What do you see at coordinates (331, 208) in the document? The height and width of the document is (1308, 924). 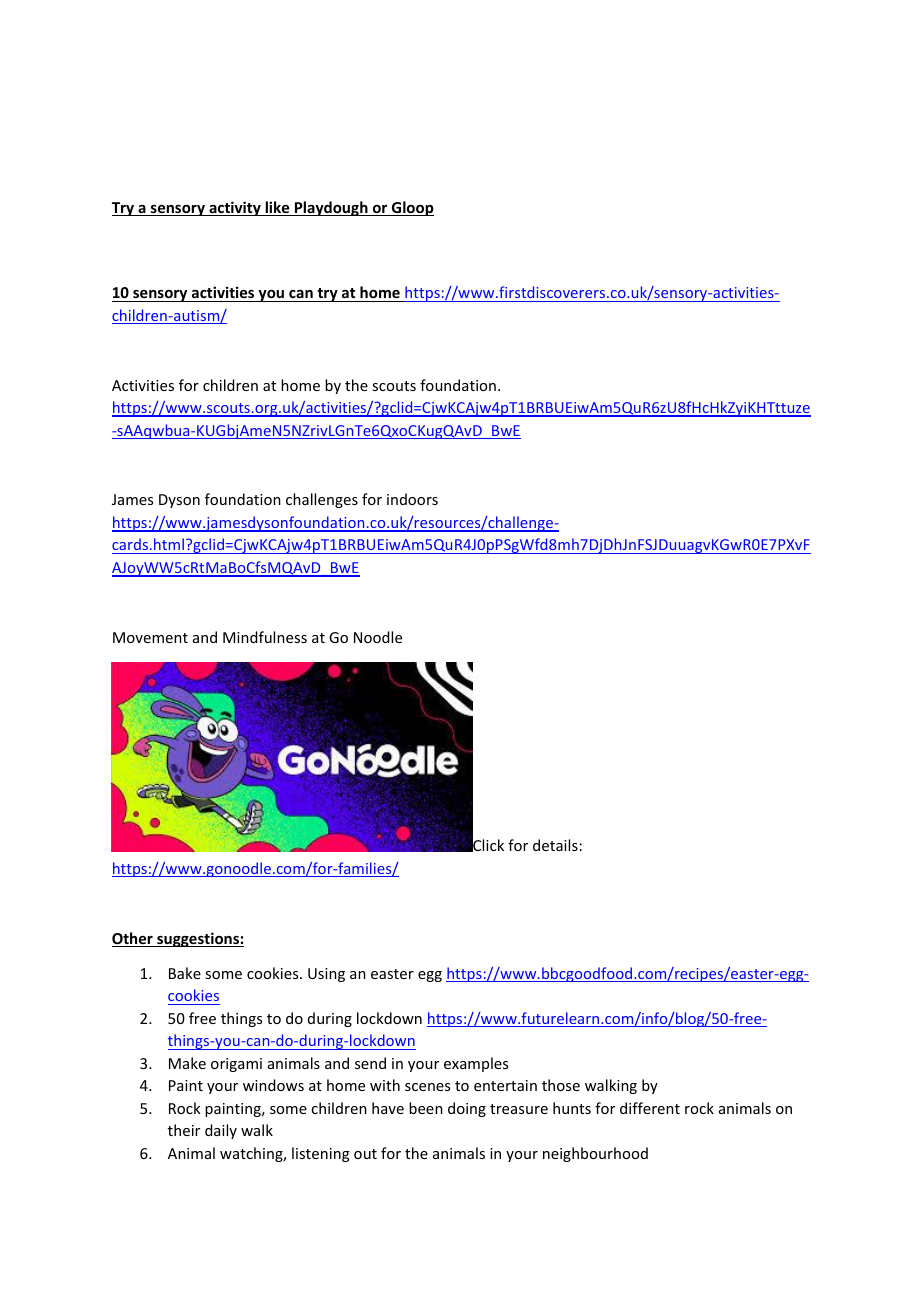 I see `Playdough` at bounding box center [331, 208].
